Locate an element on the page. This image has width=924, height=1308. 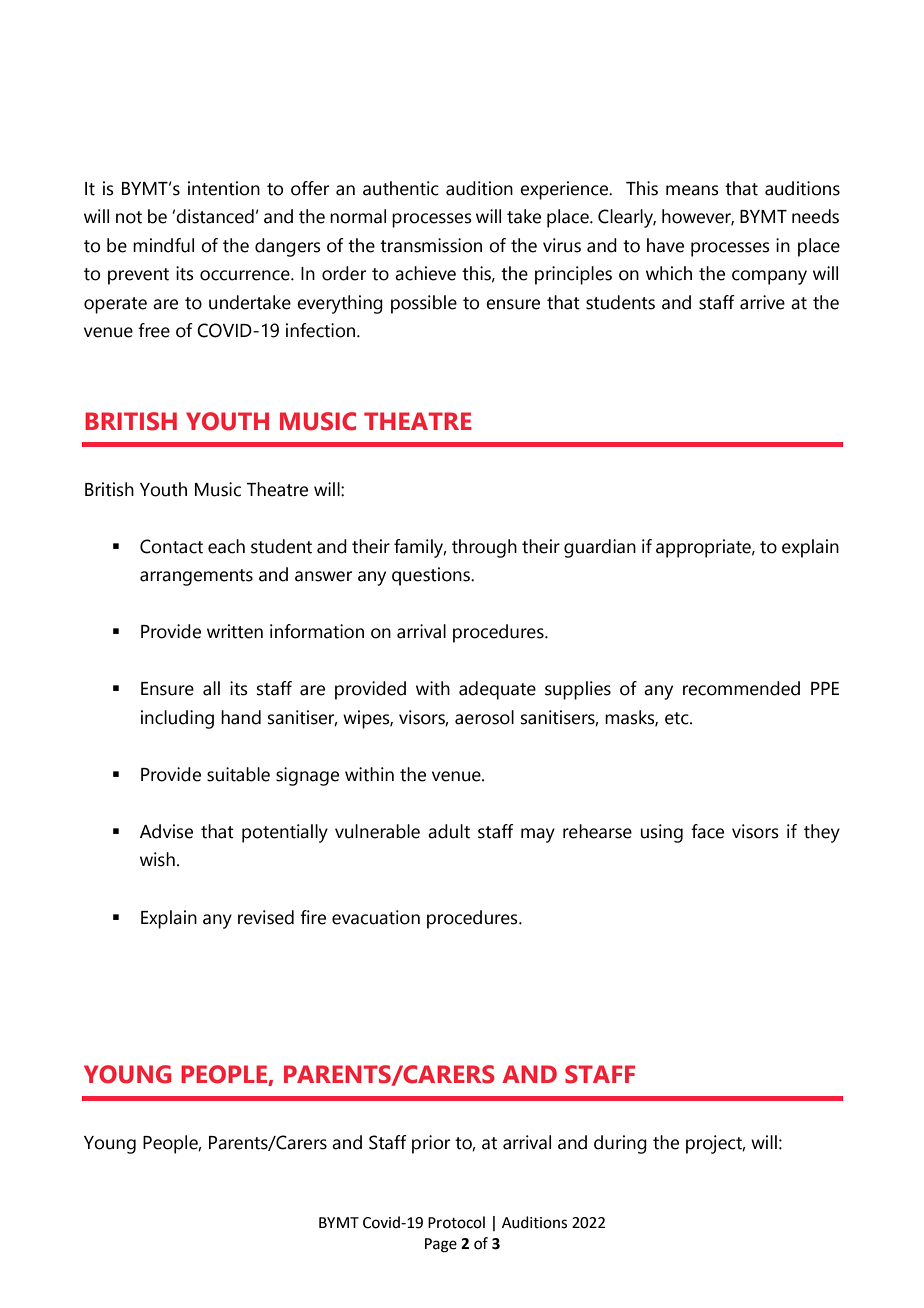
including is located at coordinates (177, 719).
